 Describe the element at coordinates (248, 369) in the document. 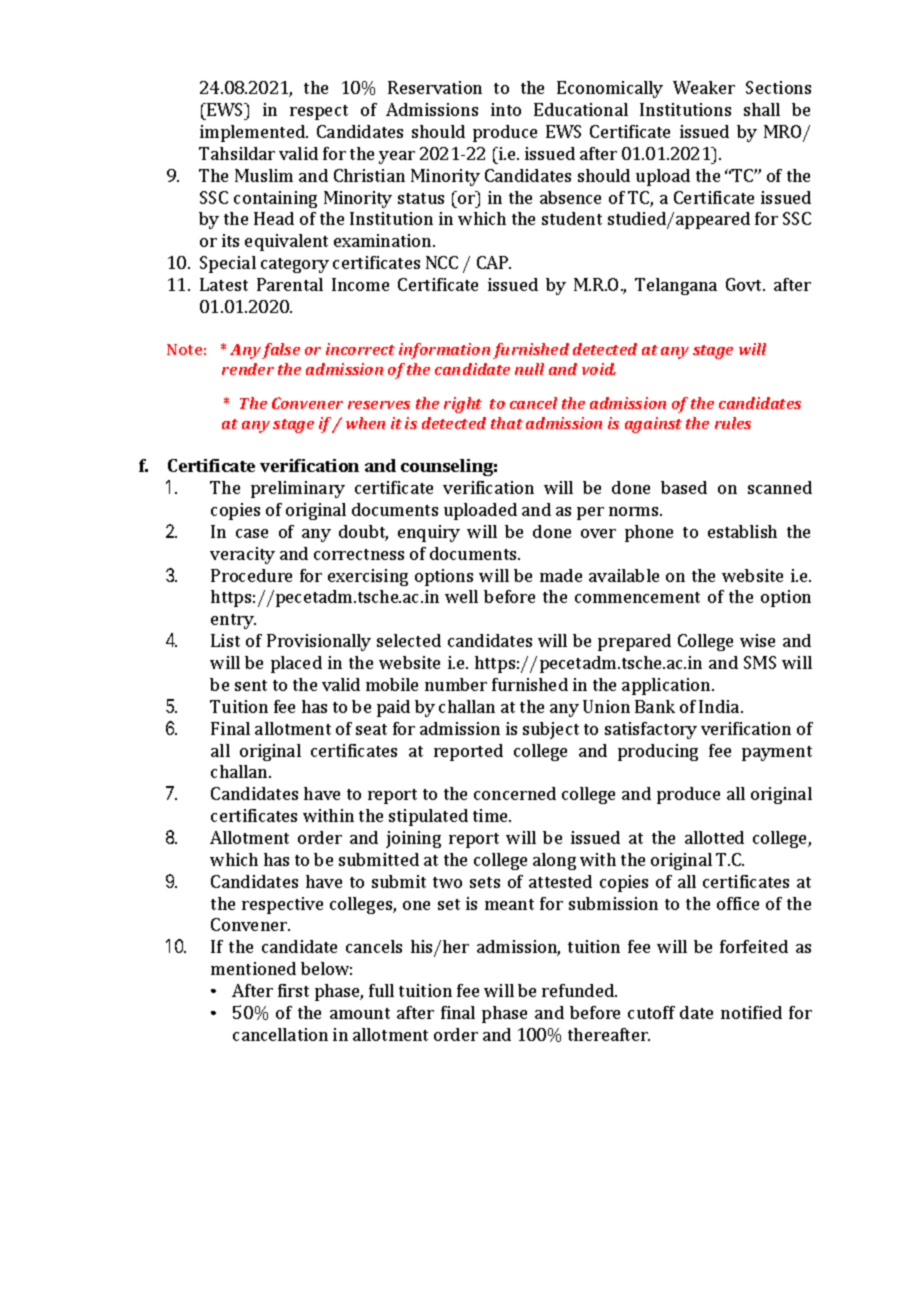

I see `render` at that location.
